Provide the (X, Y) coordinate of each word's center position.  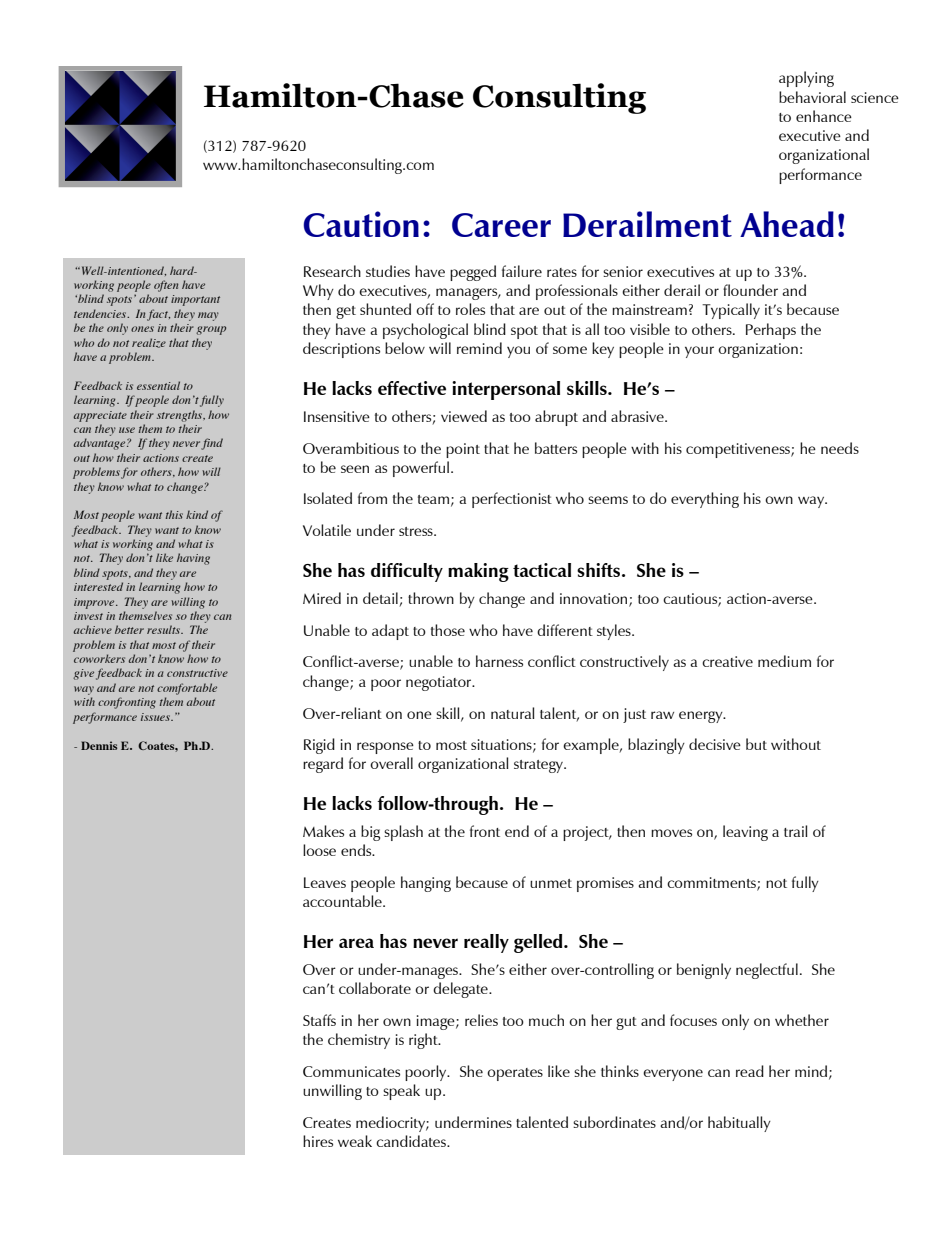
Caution (361, 224)
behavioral (812, 97)
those (448, 630)
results (164, 629)
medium (784, 661)
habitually (739, 1124)
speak (401, 1092)
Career (501, 225)
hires (318, 1141)
